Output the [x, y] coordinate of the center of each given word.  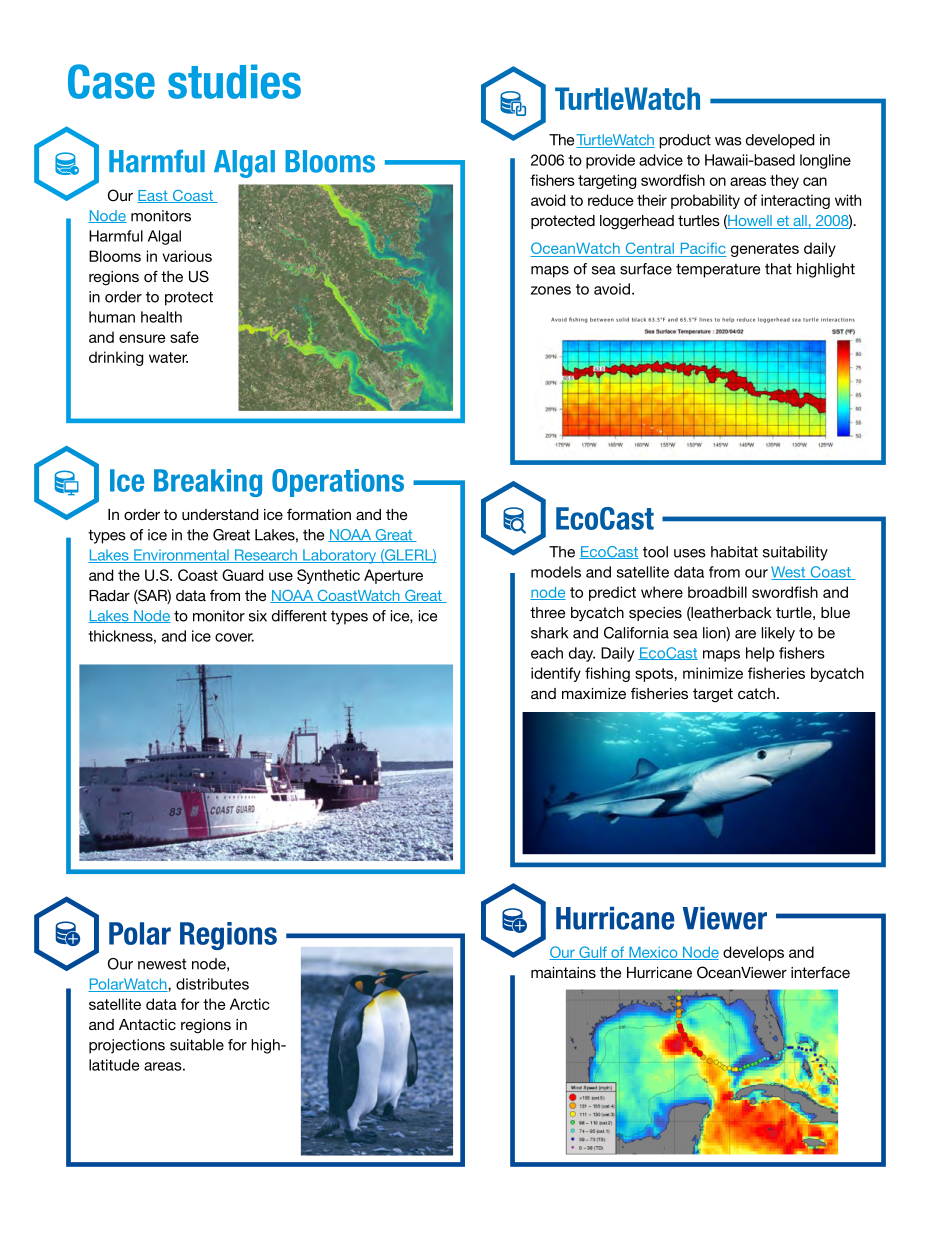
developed [780, 141]
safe [184, 337]
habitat [734, 552]
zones [551, 290]
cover [234, 637]
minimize [713, 673]
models [556, 572]
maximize [594, 693]
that [778, 269]
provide [610, 161]
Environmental [181, 556]
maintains [563, 972]
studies [234, 81]
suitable [197, 1045]
